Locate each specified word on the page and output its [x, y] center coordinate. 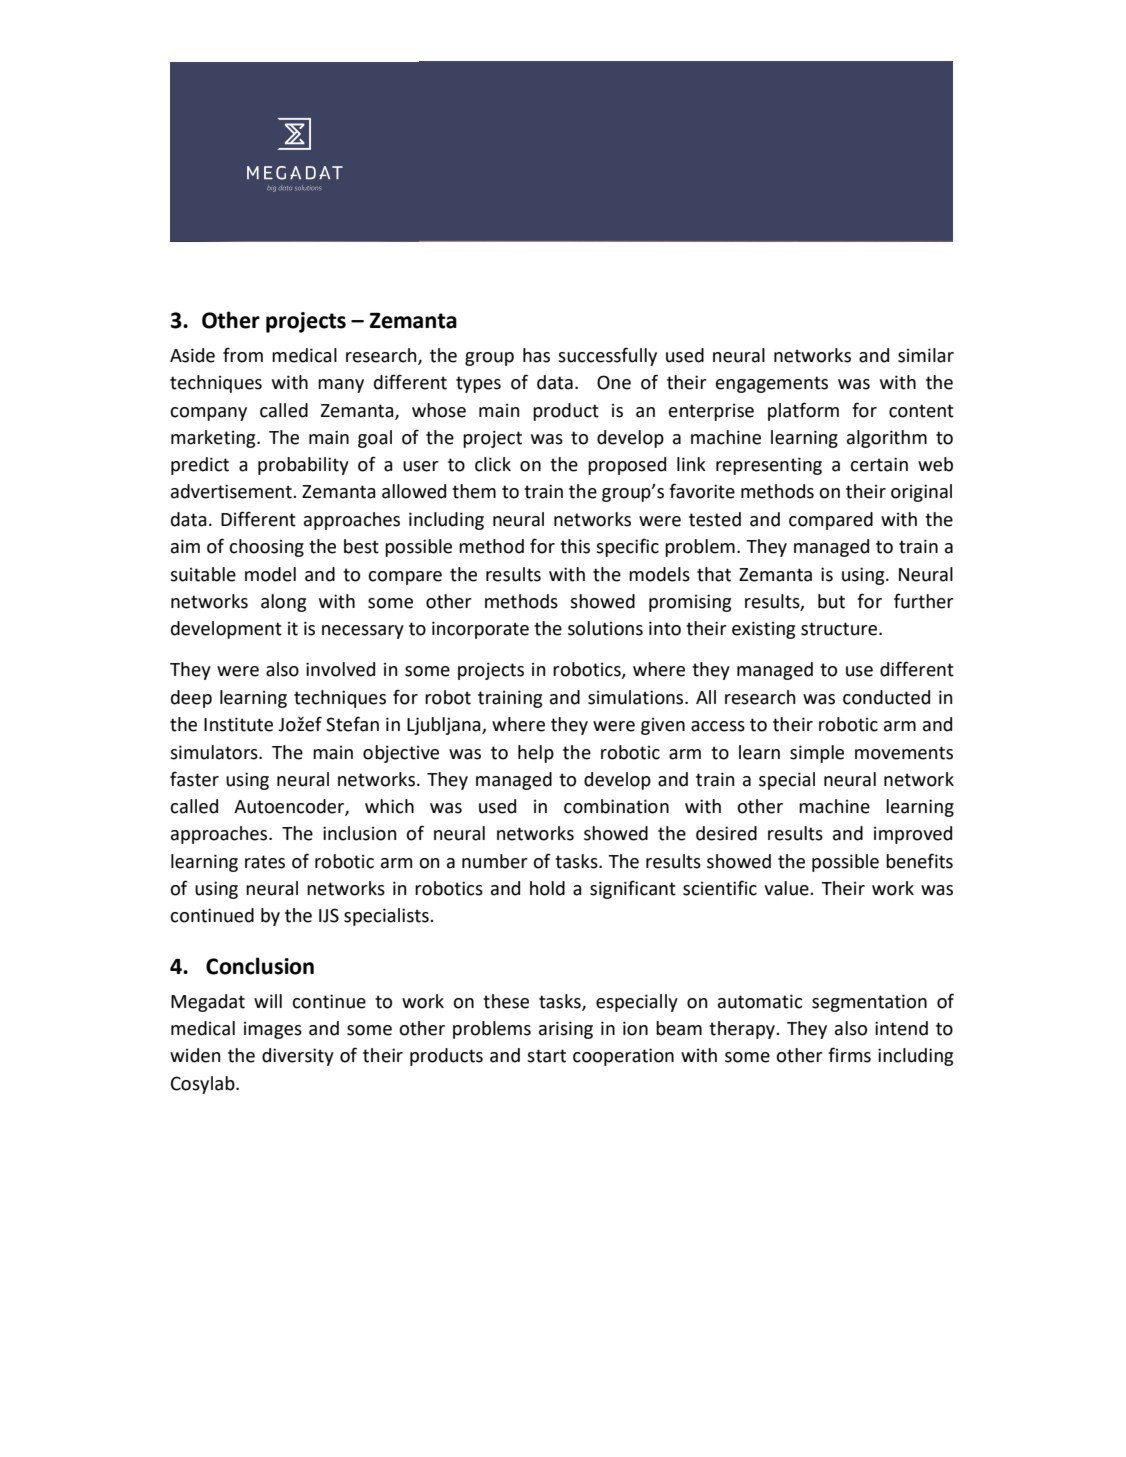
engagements [772, 384]
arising [566, 1030]
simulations [637, 697]
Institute [238, 724]
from [243, 355]
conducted [886, 697]
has [536, 355]
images [273, 1030]
